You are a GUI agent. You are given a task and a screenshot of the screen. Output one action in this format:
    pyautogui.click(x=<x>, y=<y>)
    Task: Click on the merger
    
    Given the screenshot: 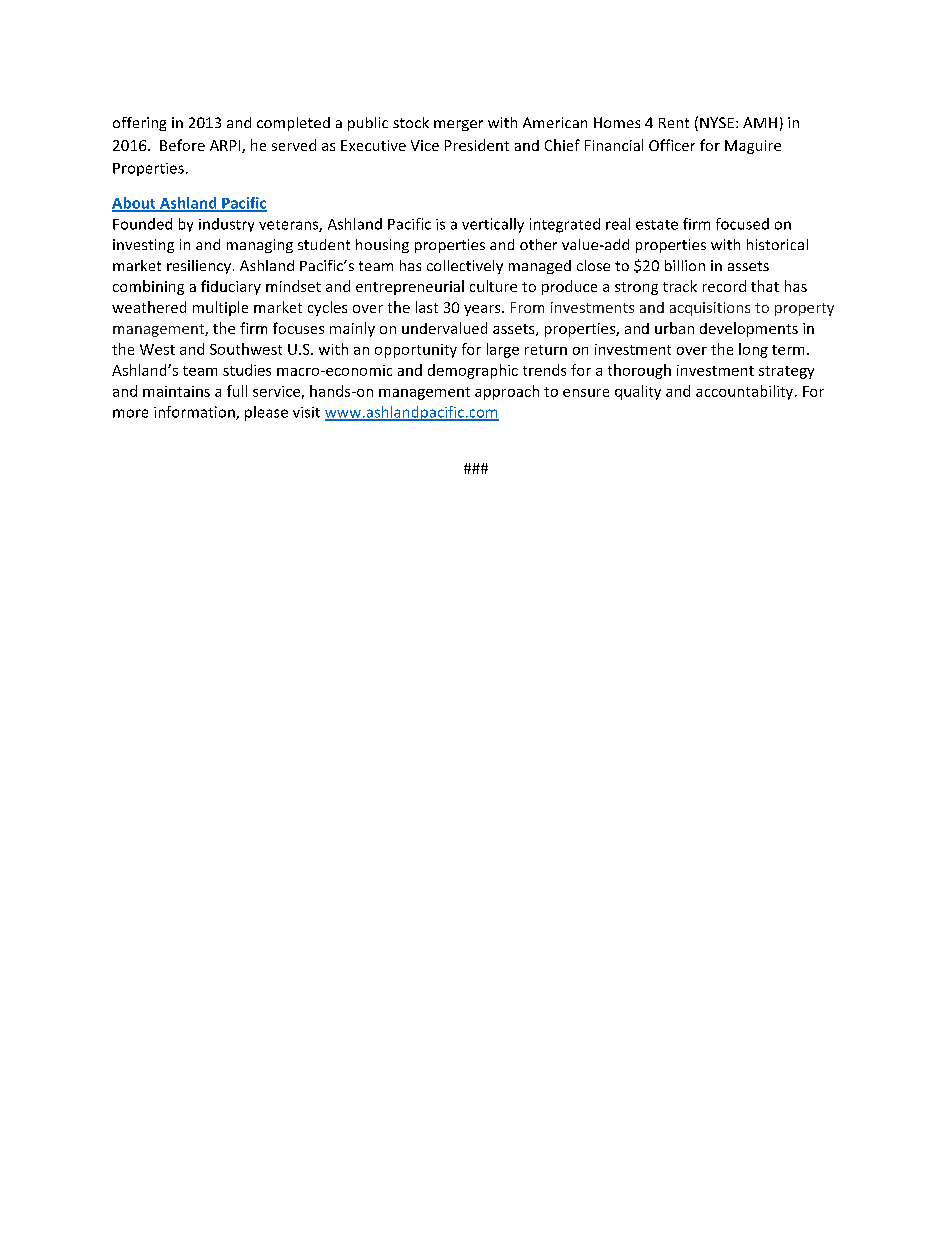 What is the action you would take?
    pyautogui.click(x=458, y=125)
